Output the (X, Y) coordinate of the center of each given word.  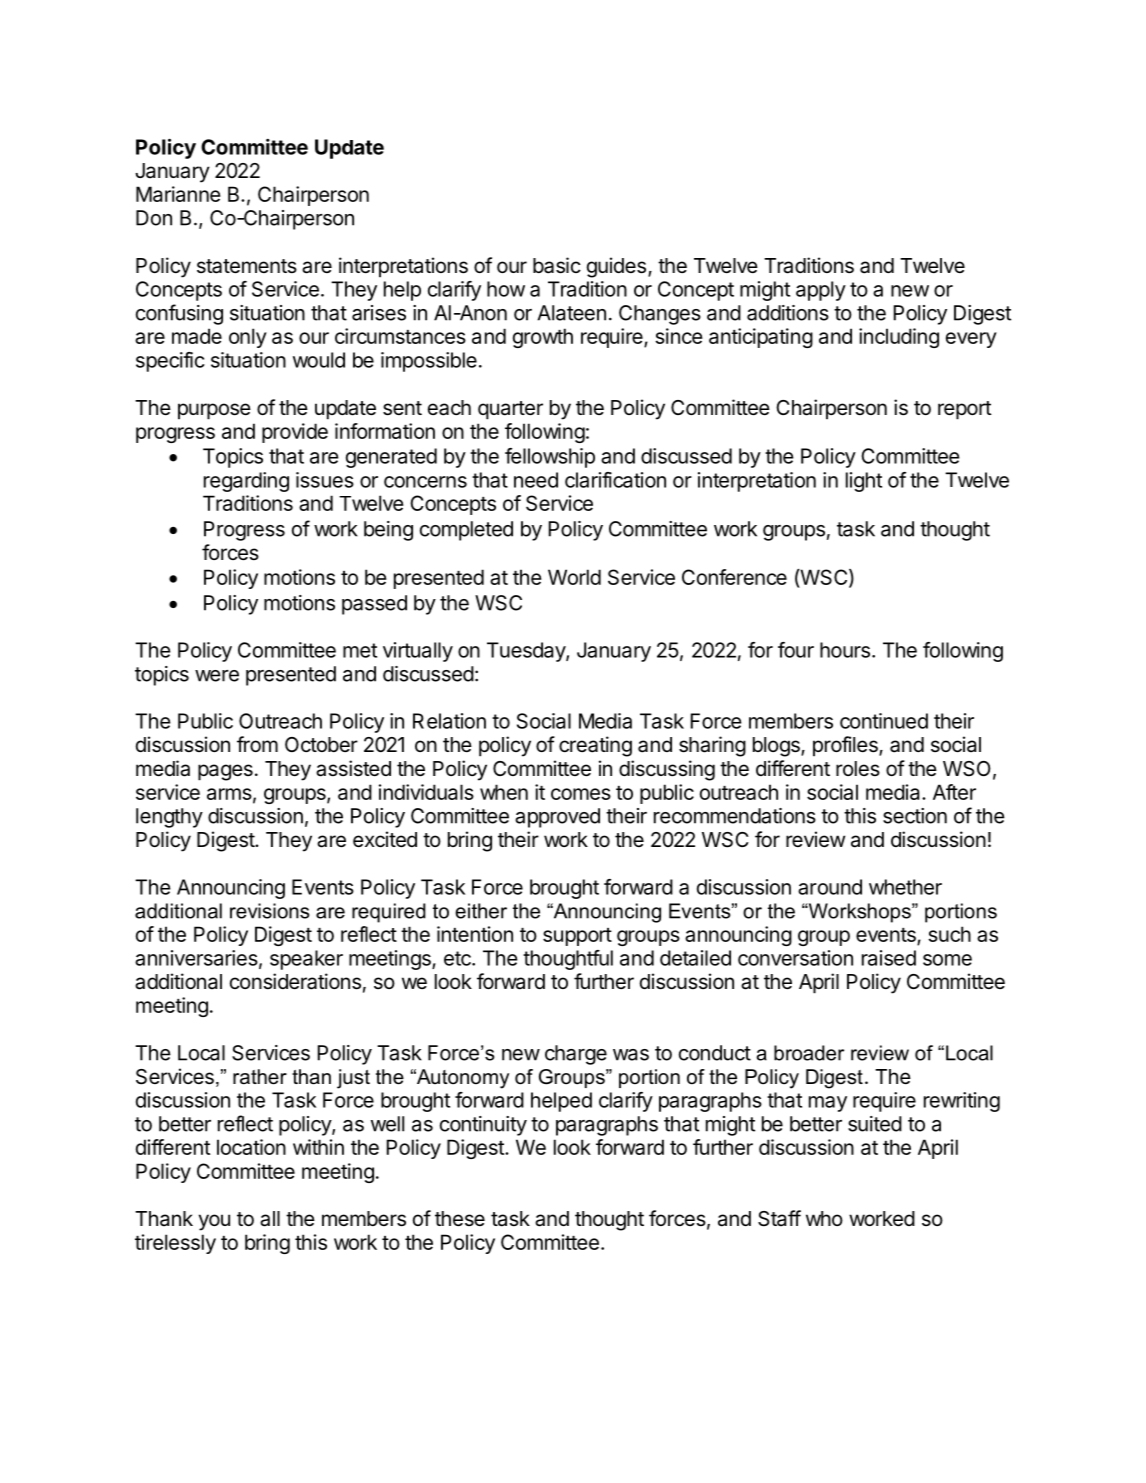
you (214, 1222)
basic (557, 265)
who (824, 1218)
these (460, 1219)
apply (821, 291)
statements (247, 266)
